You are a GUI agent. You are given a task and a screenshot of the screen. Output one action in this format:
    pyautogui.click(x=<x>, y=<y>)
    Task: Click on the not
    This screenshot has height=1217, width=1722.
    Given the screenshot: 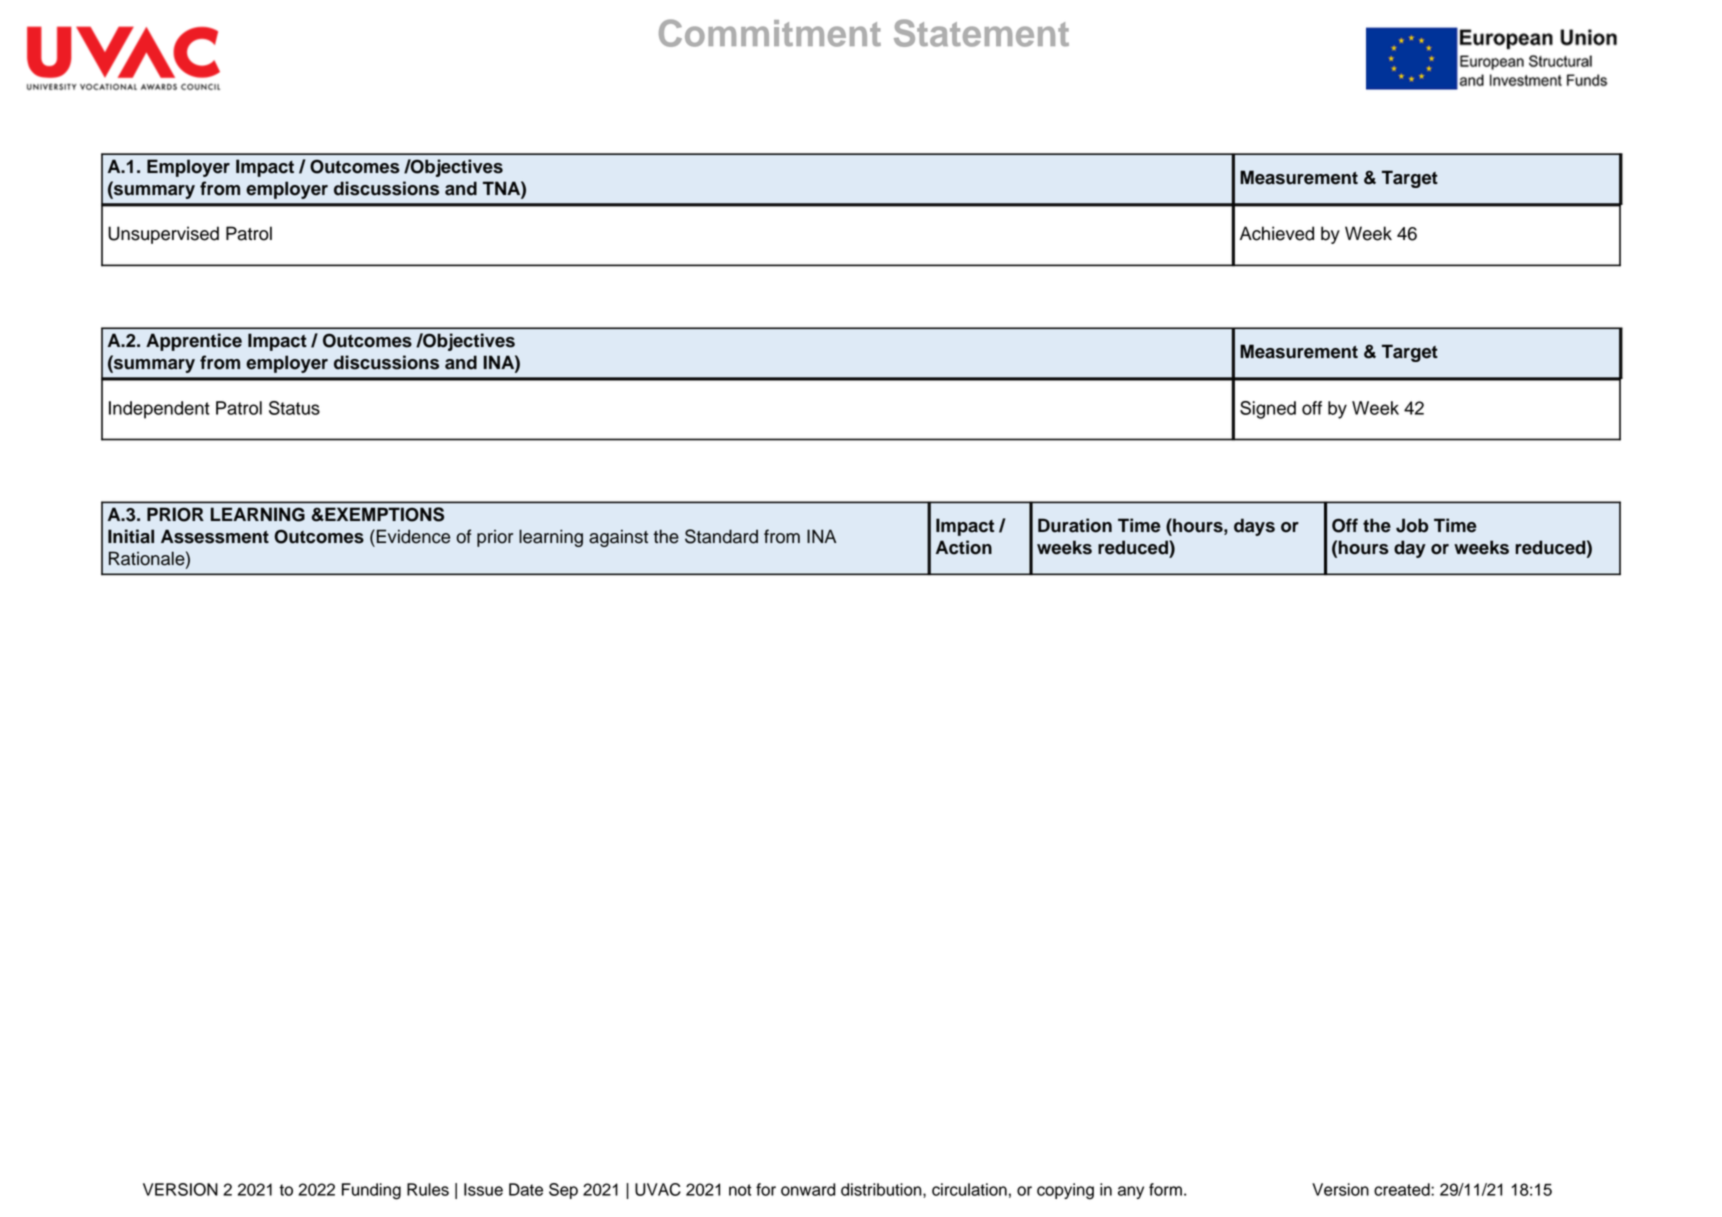 What is the action you would take?
    pyautogui.click(x=740, y=1190)
